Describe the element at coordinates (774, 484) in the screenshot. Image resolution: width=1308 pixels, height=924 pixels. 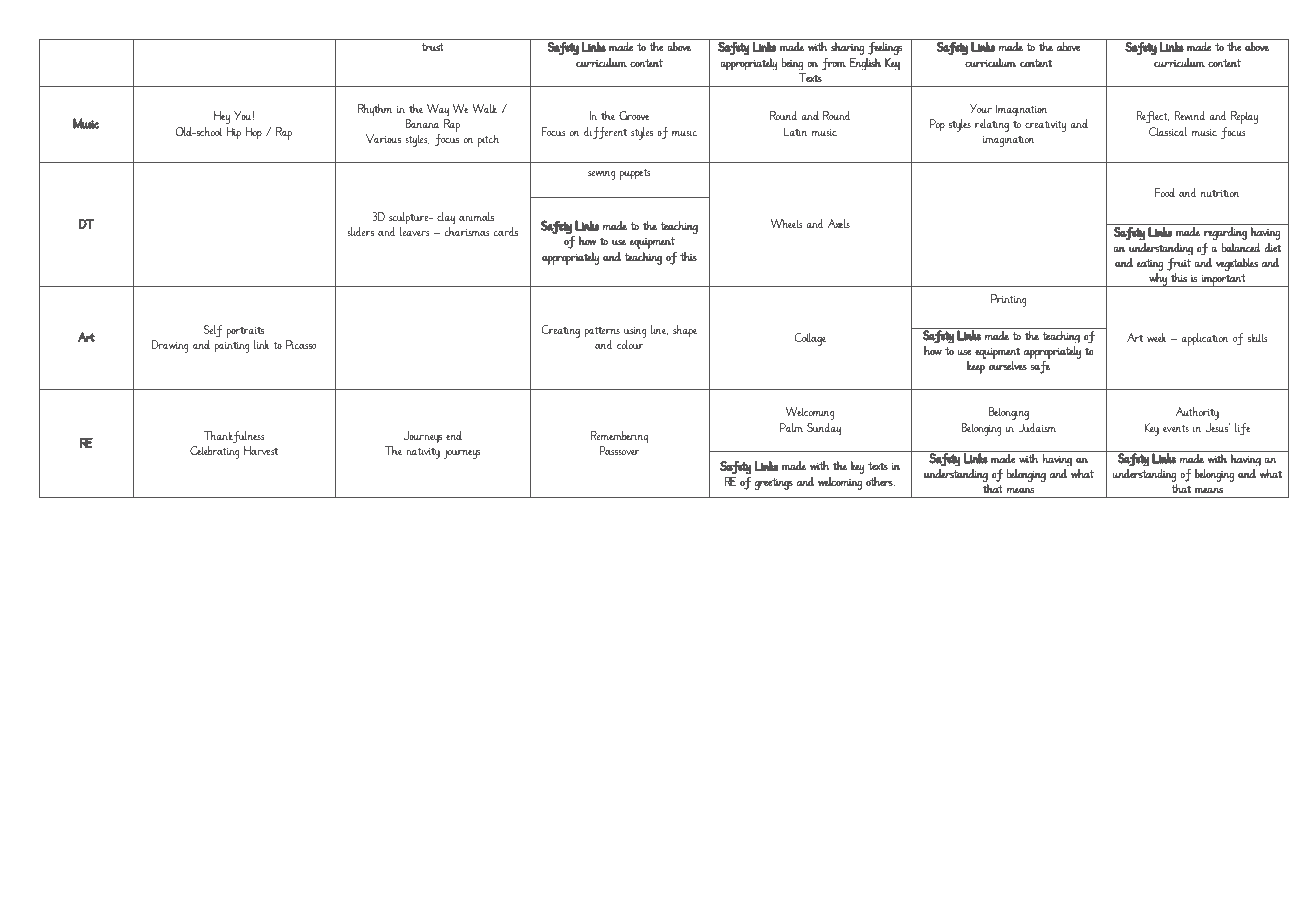
I see `greetings` at that location.
